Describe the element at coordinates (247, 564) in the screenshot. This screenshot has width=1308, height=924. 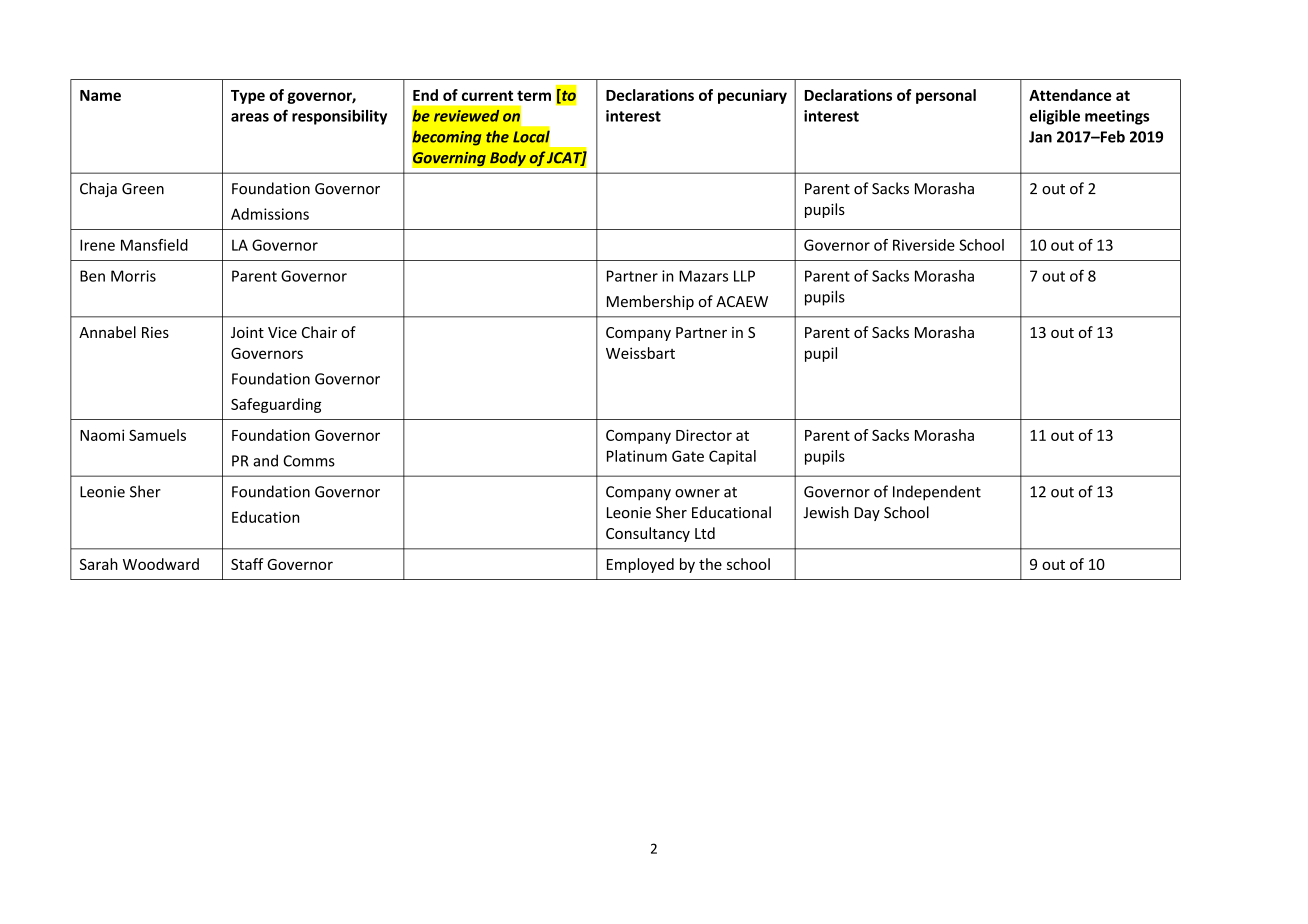
I see `Staff` at that location.
